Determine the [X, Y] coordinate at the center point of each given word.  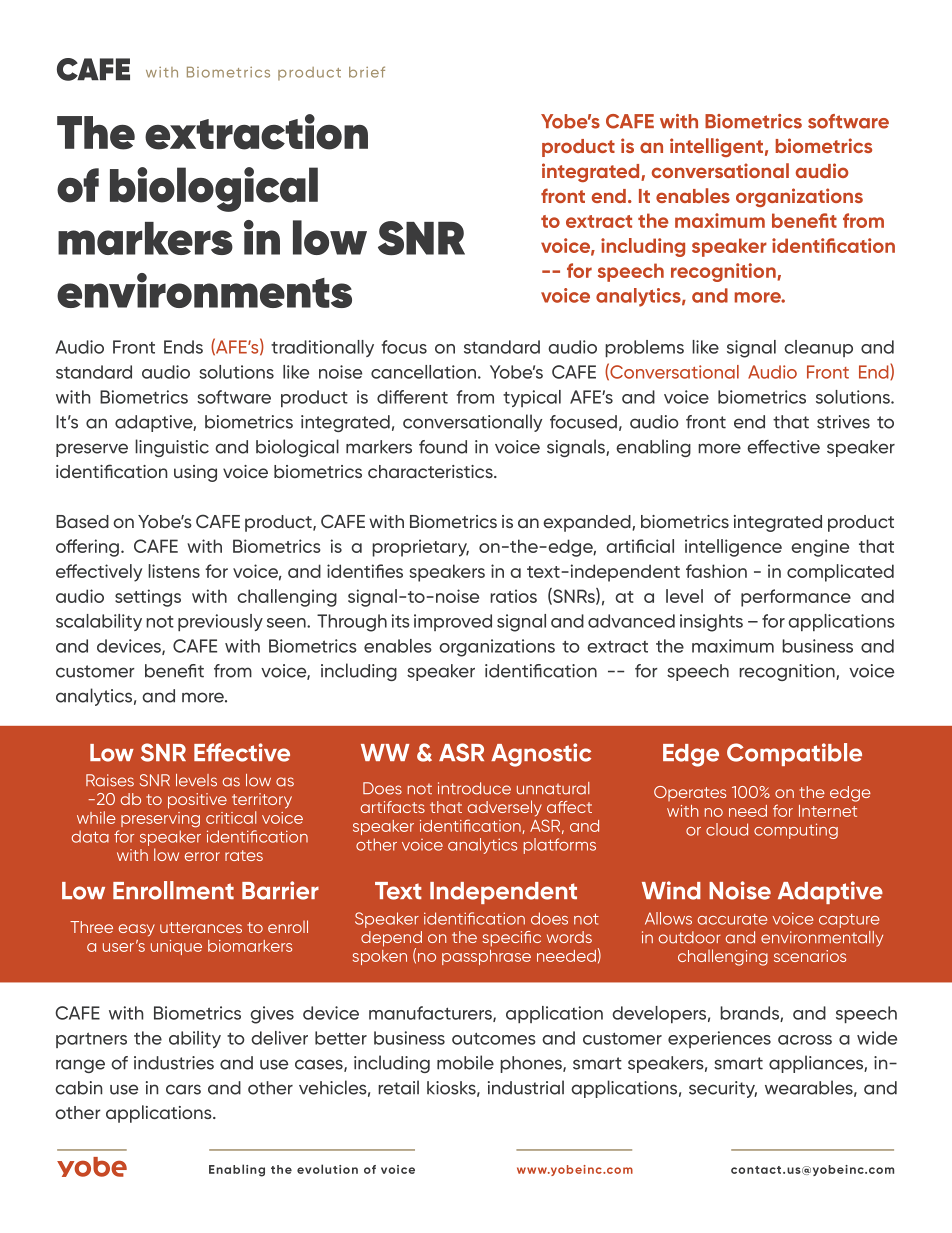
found [443, 447]
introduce [474, 788]
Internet [828, 811]
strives [843, 422]
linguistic [172, 448]
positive [197, 801]
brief [367, 72]
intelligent [716, 147]
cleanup [818, 348]
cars [183, 1089]
